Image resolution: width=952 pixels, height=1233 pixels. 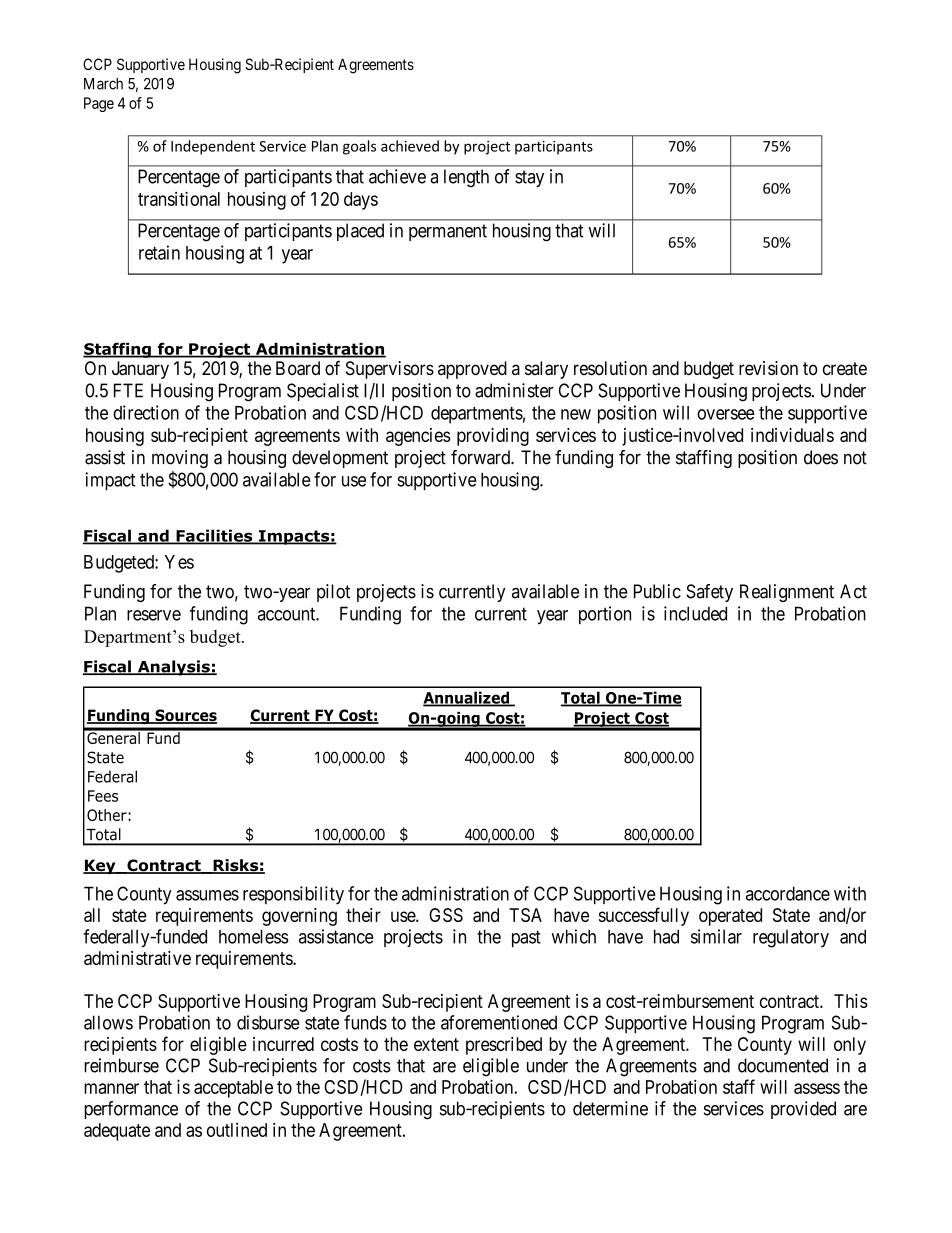 I want to click on acceptable, so click(x=233, y=1089).
